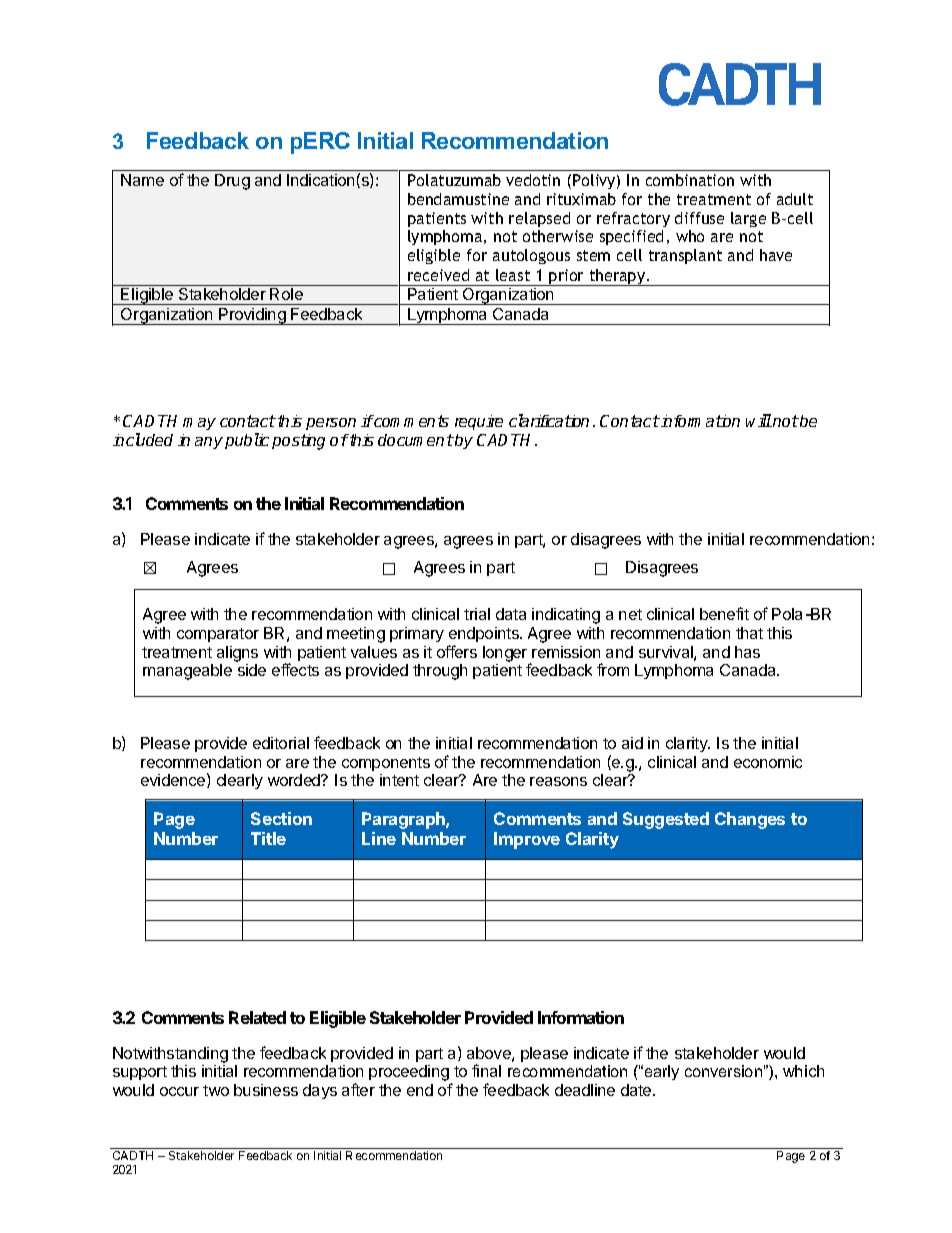 The image size is (952, 1233). Describe the element at coordinates (232, 182) in the screenshot. I see `Drug` at that location.
